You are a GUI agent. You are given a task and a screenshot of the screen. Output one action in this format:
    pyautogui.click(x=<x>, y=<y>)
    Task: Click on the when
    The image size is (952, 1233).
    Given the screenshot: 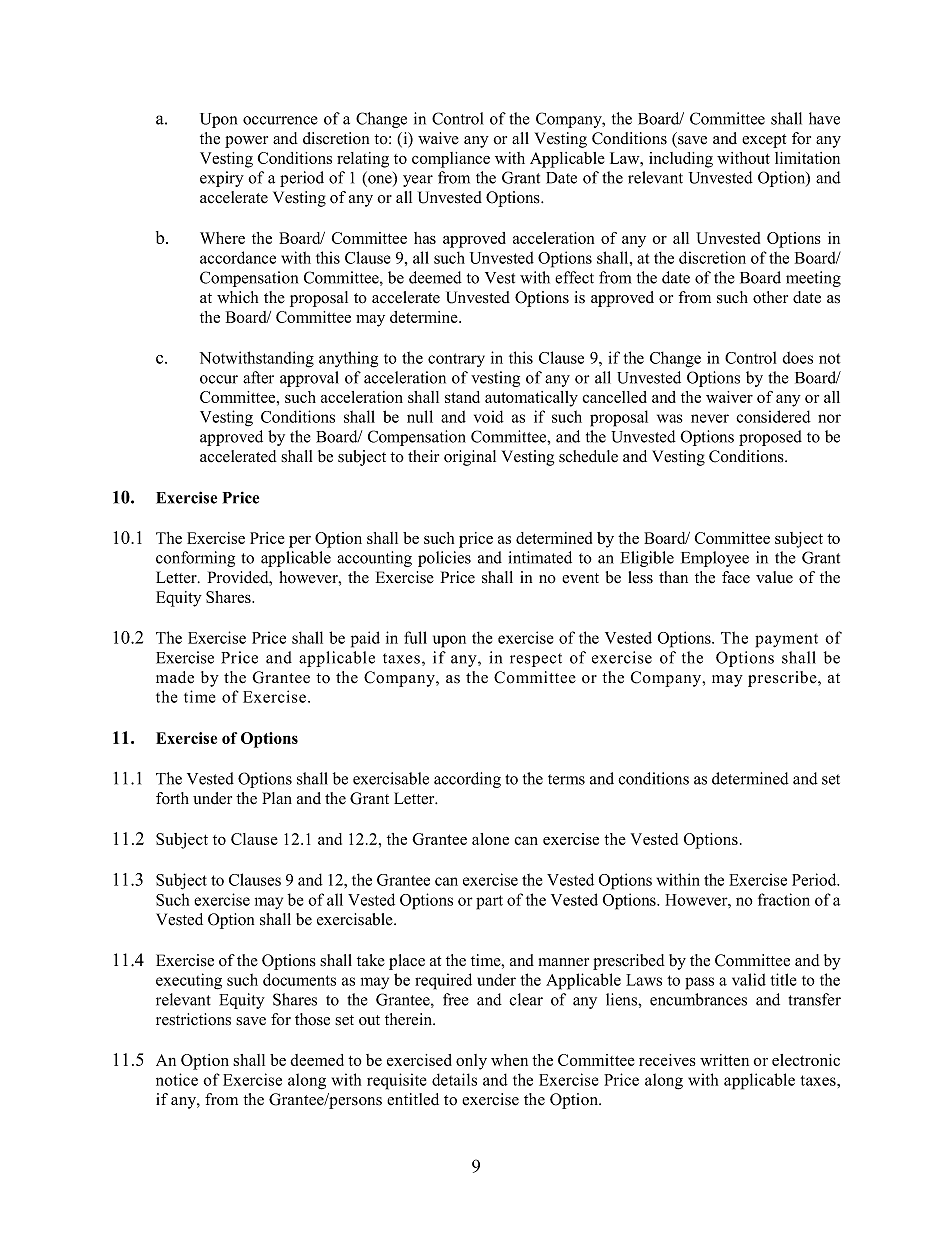 What is the action you would take?
    pyautogui.click(x=509, y=1060)
